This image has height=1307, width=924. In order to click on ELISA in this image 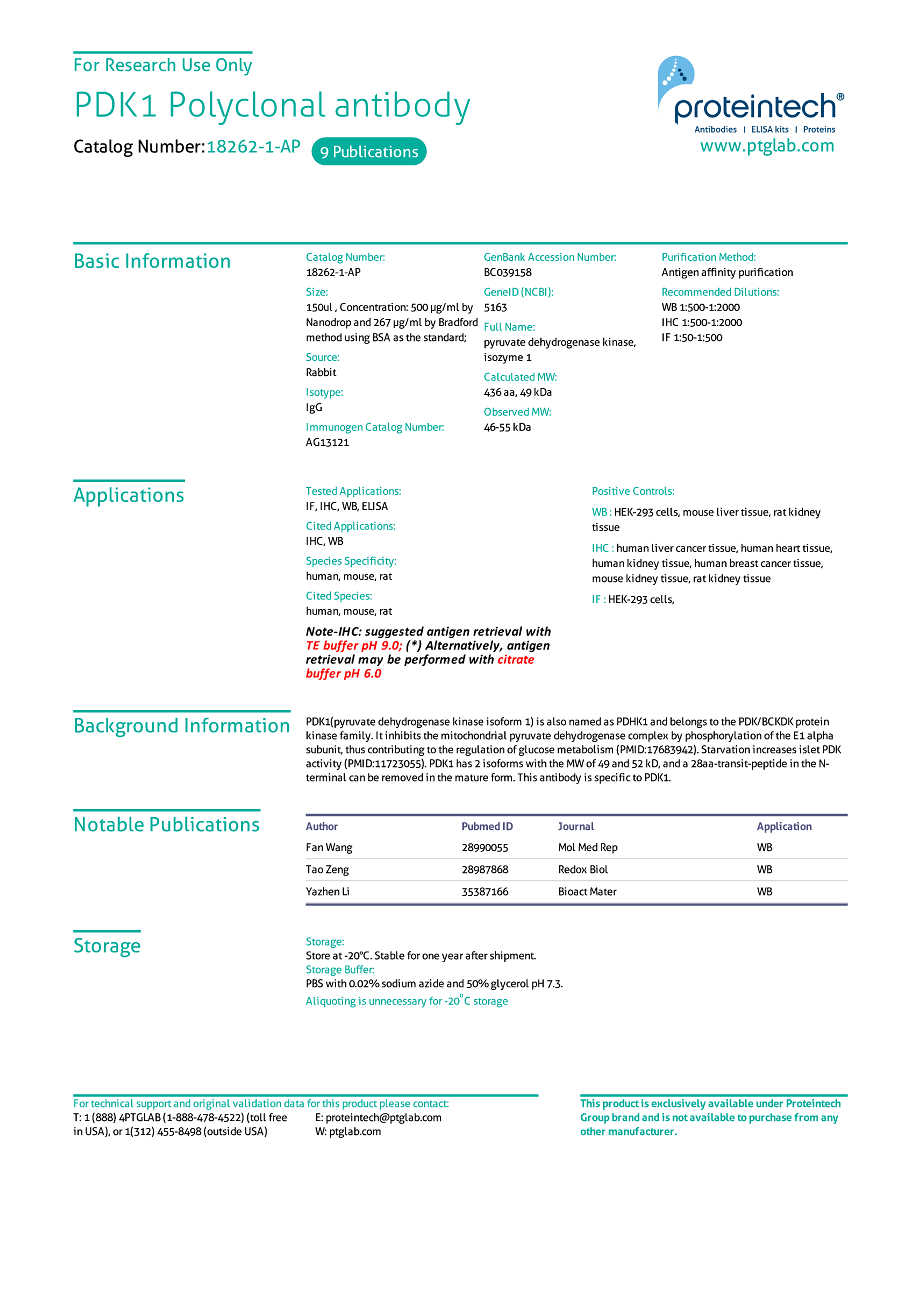, I will do `click(375, 506)`.
